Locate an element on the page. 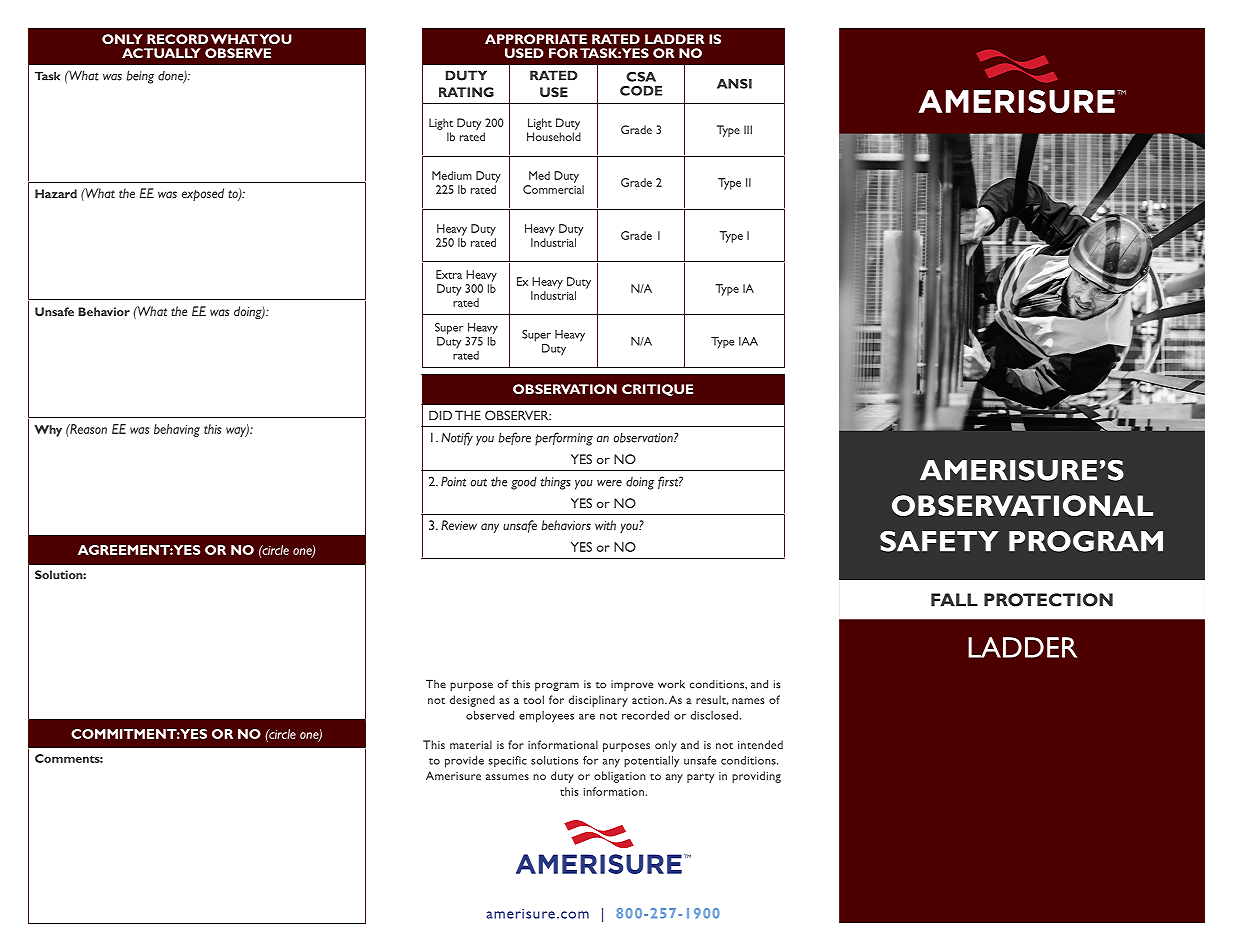  improve is located at coordinates (632, 685).
